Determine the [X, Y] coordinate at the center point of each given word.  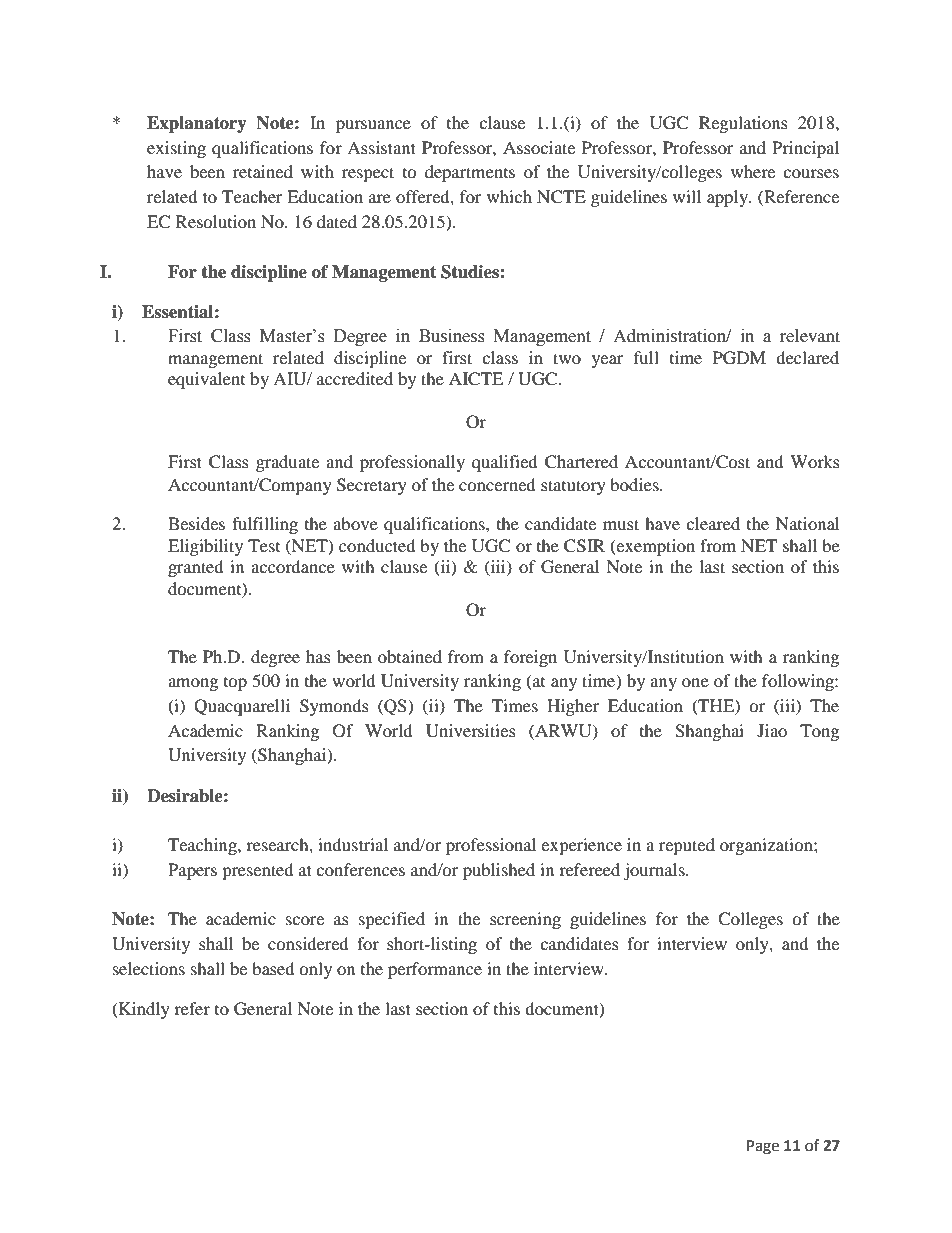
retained [263, 171]
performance [435, 970]
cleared [713, 523]
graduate [287, 463]
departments [470, 173]
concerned [497, 484]
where [753, 171]
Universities [471, 731]
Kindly [143, 1010]
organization [767, 846]
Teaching [203, 846]
